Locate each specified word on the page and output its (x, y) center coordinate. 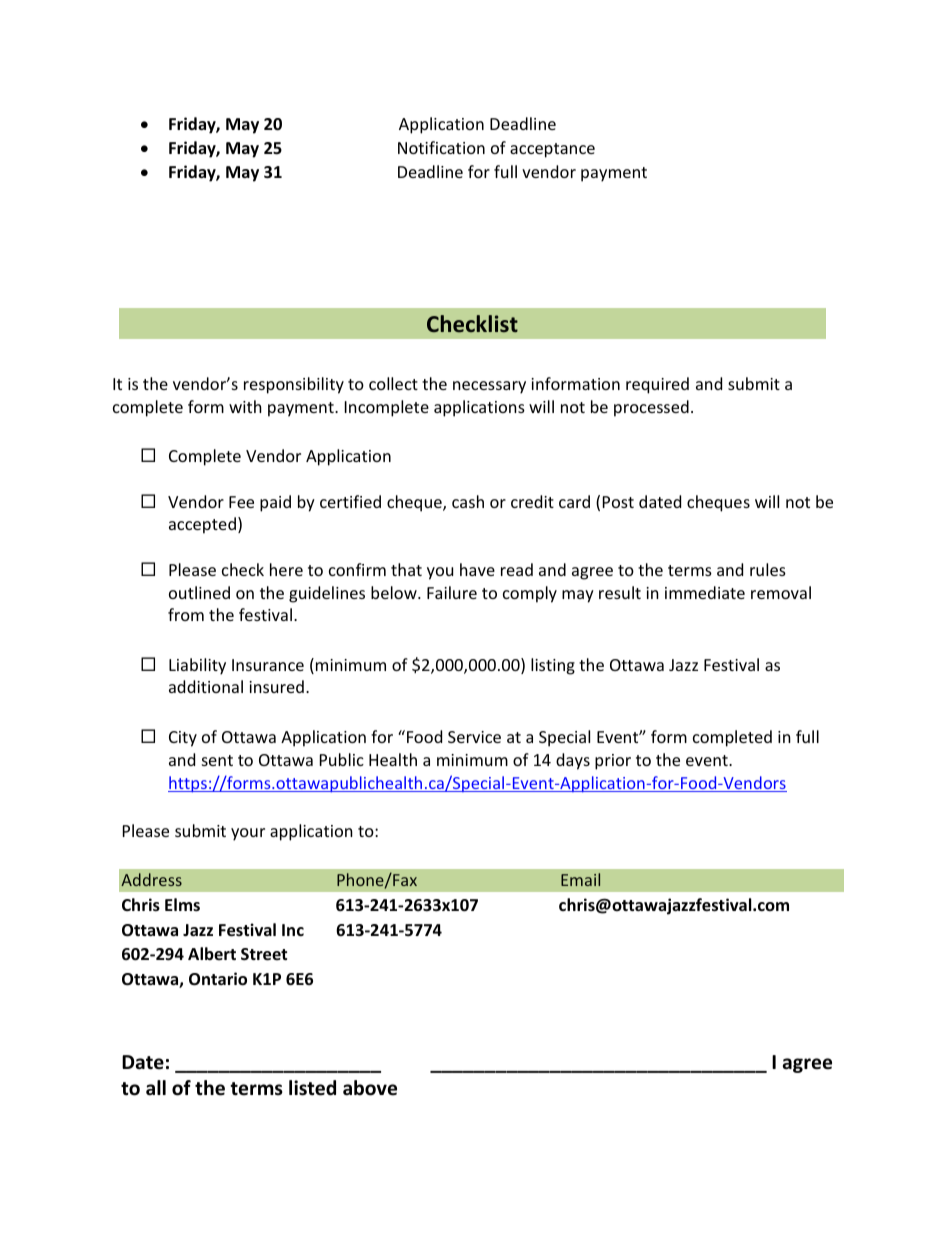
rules (768, 569)
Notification (441, 147)
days (573, 761)
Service (474, 737)
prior (613, 762)
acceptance (552, 150)
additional (206, 686)
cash (468, 501)
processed (651, 408)
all (156, 1088)
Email (580, 879)
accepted (202, 525)
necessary (489, 387)
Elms (182, 904)
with (245, 406)
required (657, 385)
